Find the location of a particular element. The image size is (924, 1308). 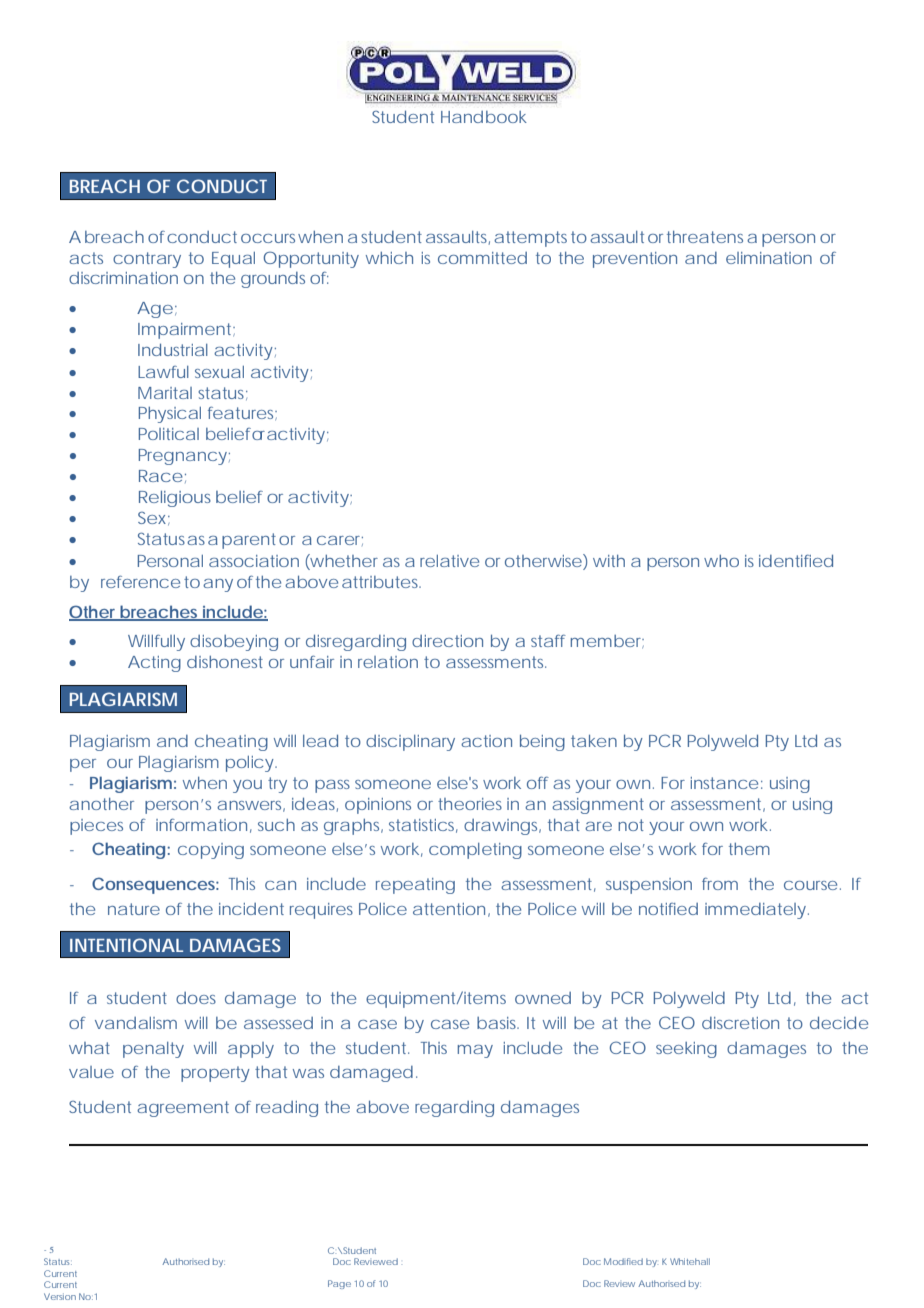

instance is located at coordinates (724, 783).
